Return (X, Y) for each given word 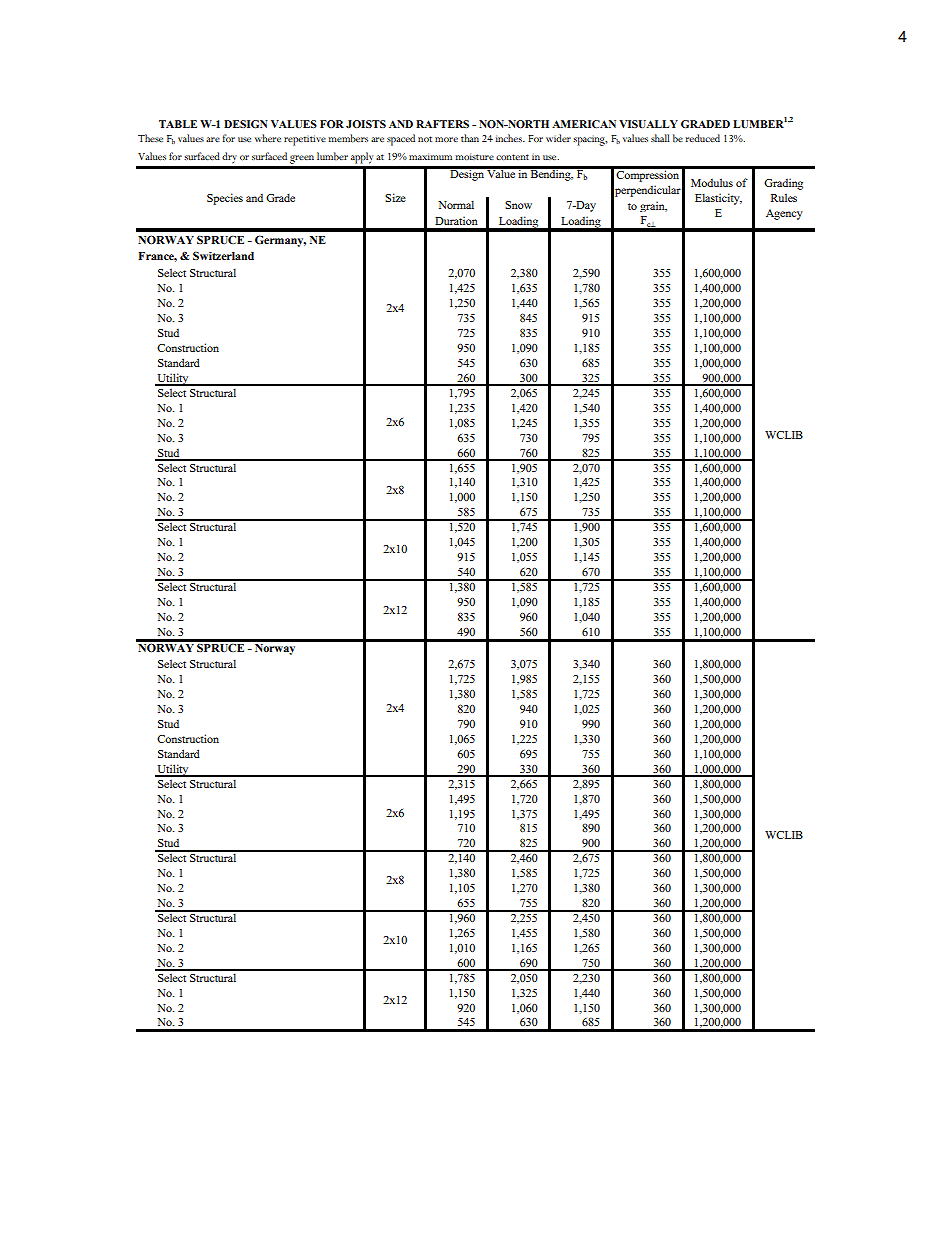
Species (225, 199)
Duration (456, 220)
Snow (518, 205)
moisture (475, 156)
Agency (784, 214)
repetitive (305, 140)
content (512, 157)
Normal (456, 204)
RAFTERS (442, 124)
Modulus (712, 182)
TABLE (178, 124)
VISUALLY (648, 124)
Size (395, 197)
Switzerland (223, 255)
